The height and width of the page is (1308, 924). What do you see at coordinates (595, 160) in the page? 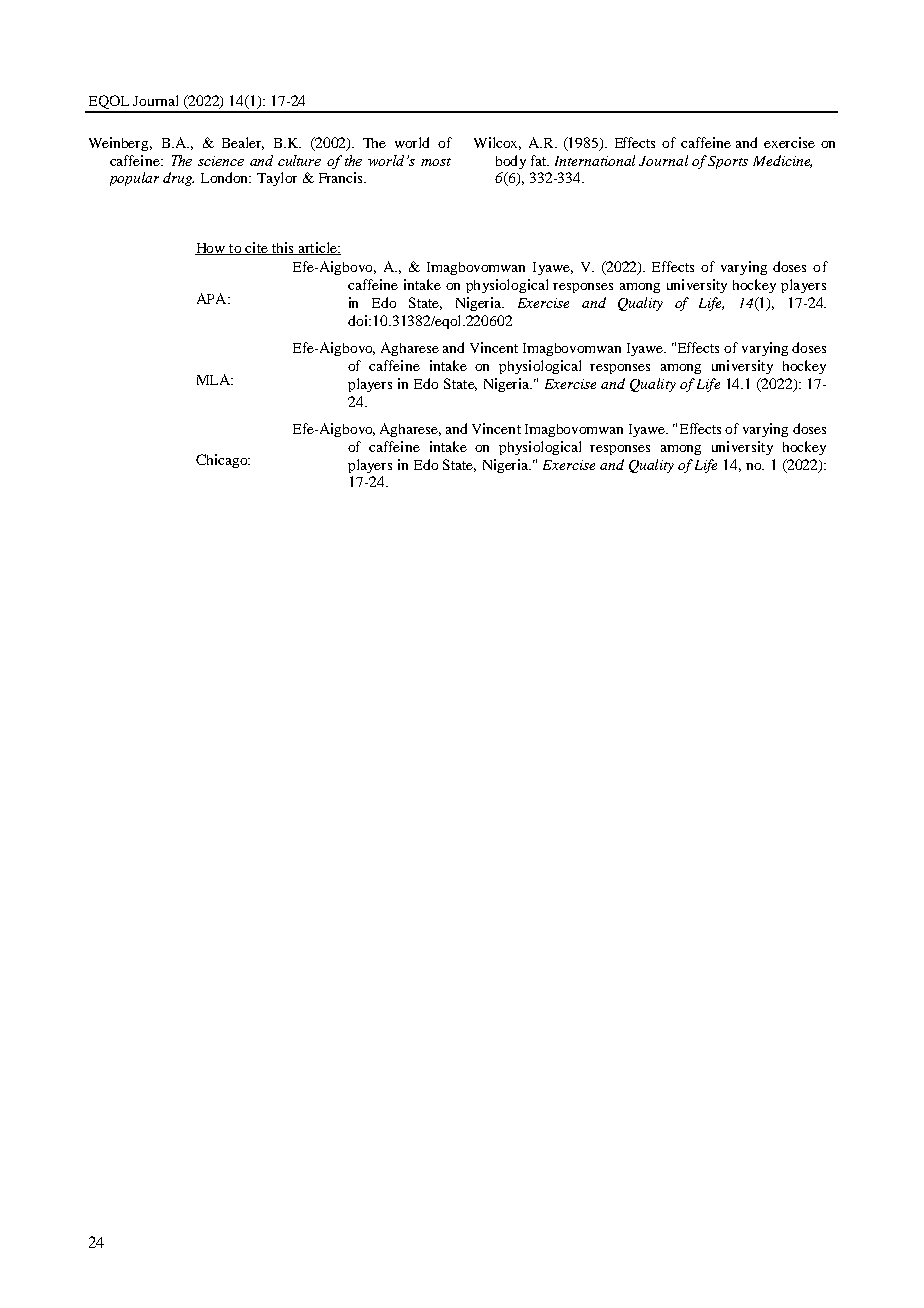
I see `International` at bounding box center [595, 160].
